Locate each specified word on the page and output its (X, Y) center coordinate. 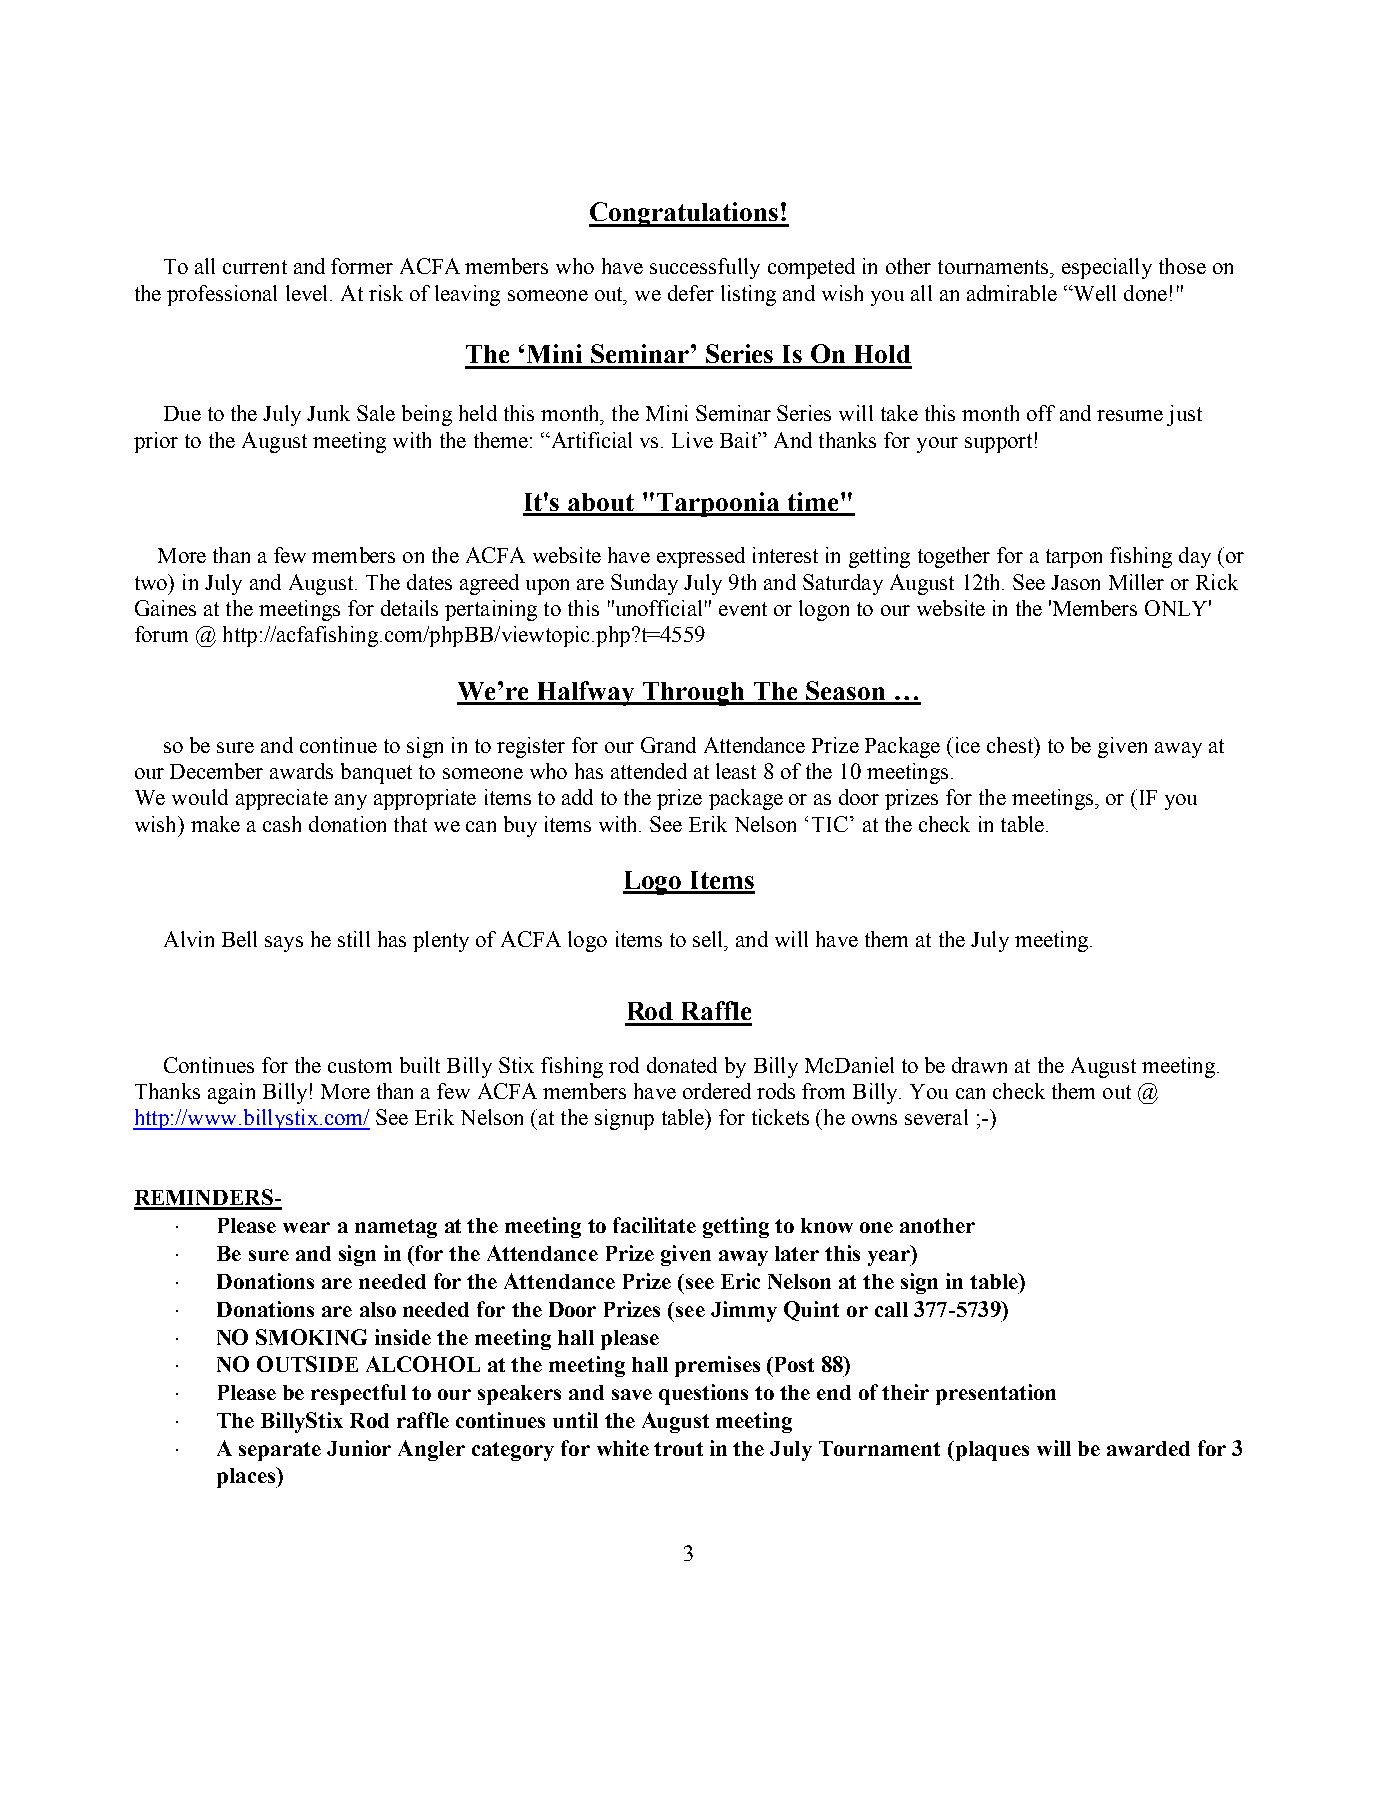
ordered (717, 1091)
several (936, 1117)
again (231, 1093)
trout (678, 1449)
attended (649, 771)
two (152, 582)
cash (282, 824)
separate (280, 1451)
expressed (701, 557)
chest (1011, 745)
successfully (705, 268)
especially (1107, 268)
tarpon (1074, 558)
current (255, 267)
